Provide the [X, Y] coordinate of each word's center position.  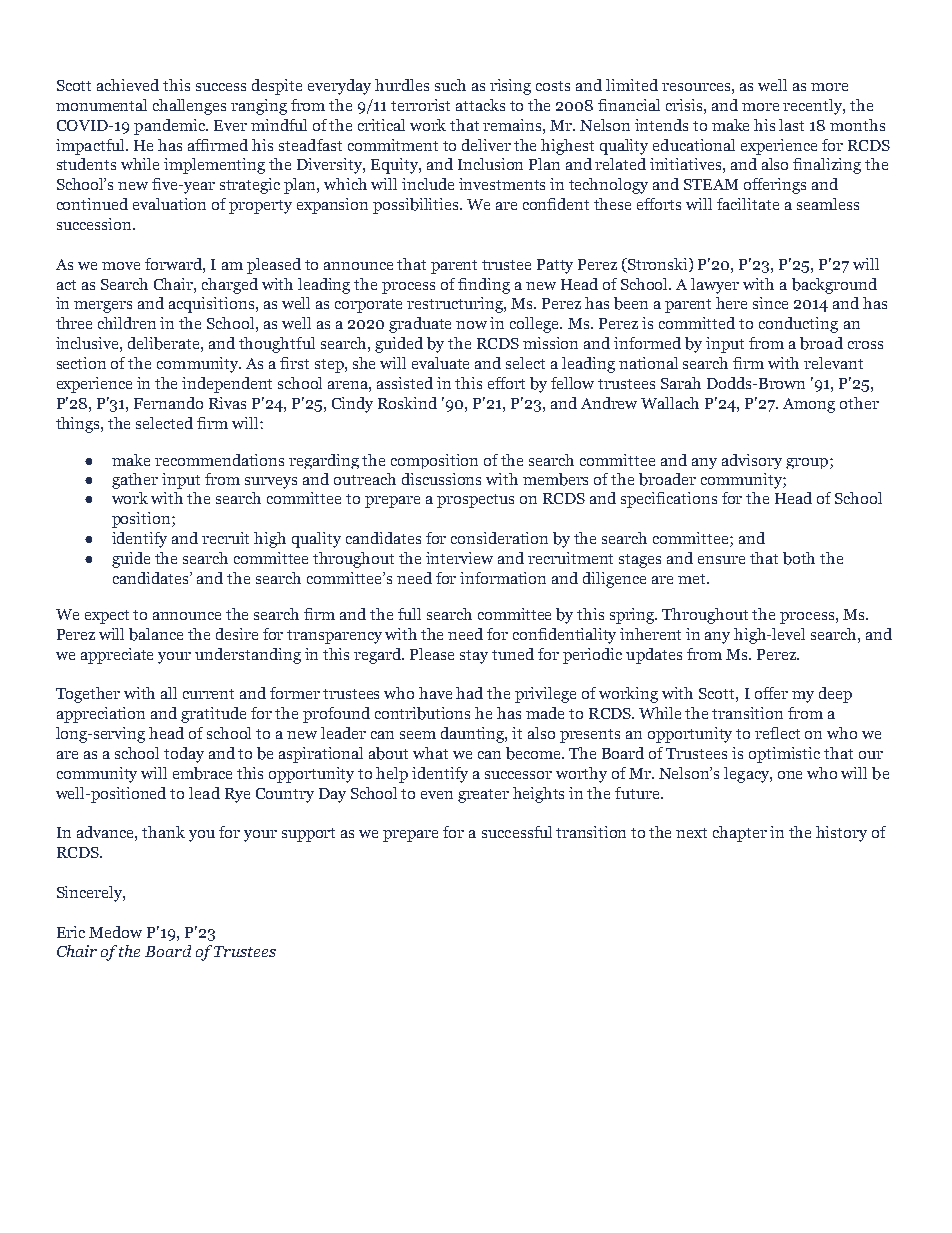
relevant [833, 363]
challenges [189, 107]
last [791, 125]
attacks [480, 105]
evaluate [440, 363]
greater [483, 796]
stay [474, 657]
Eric [71, 932]
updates [654, 656]
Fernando [168, 403]
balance [156, 634]
